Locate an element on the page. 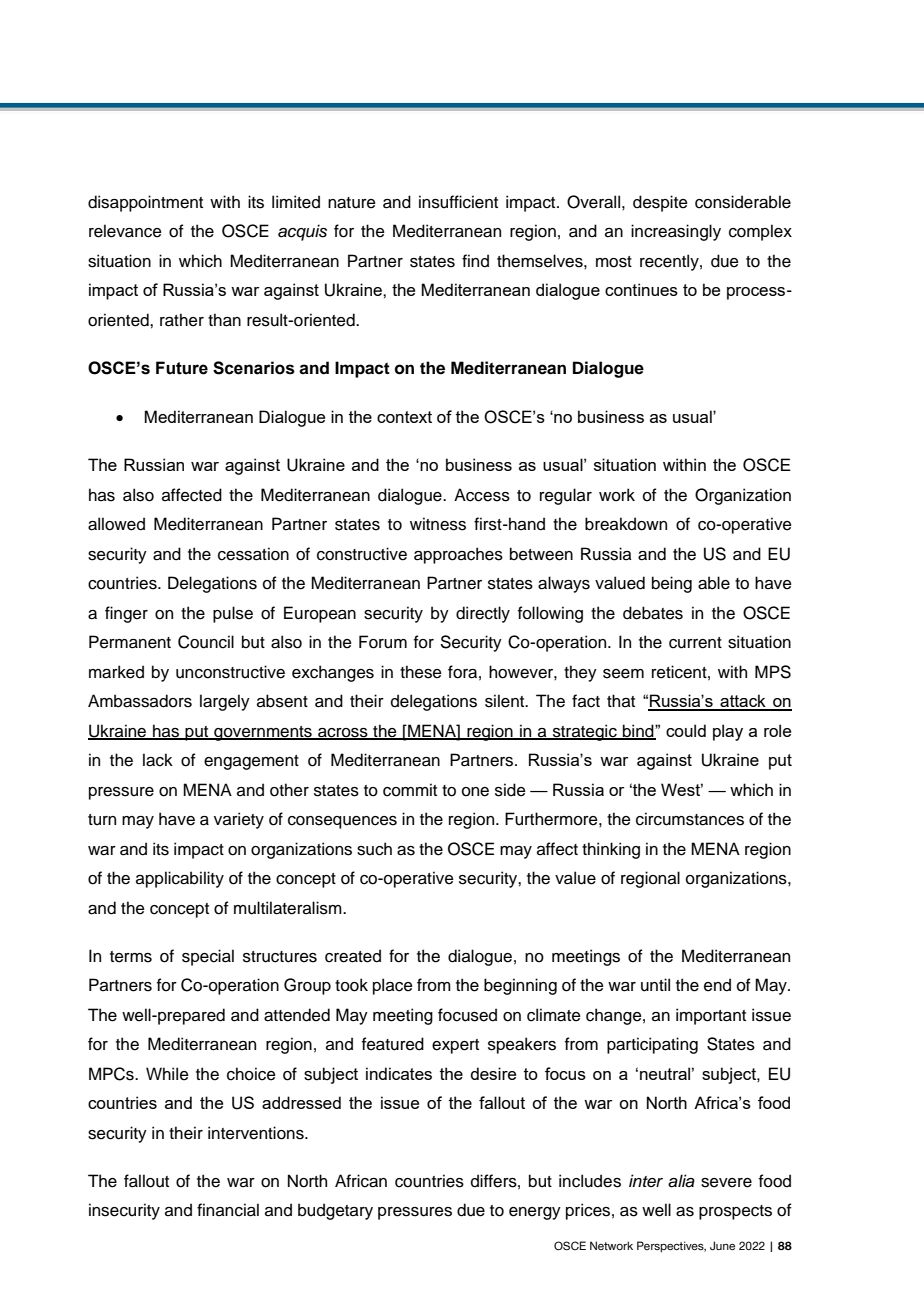  circumstances is located at coordinates (690, 819).
